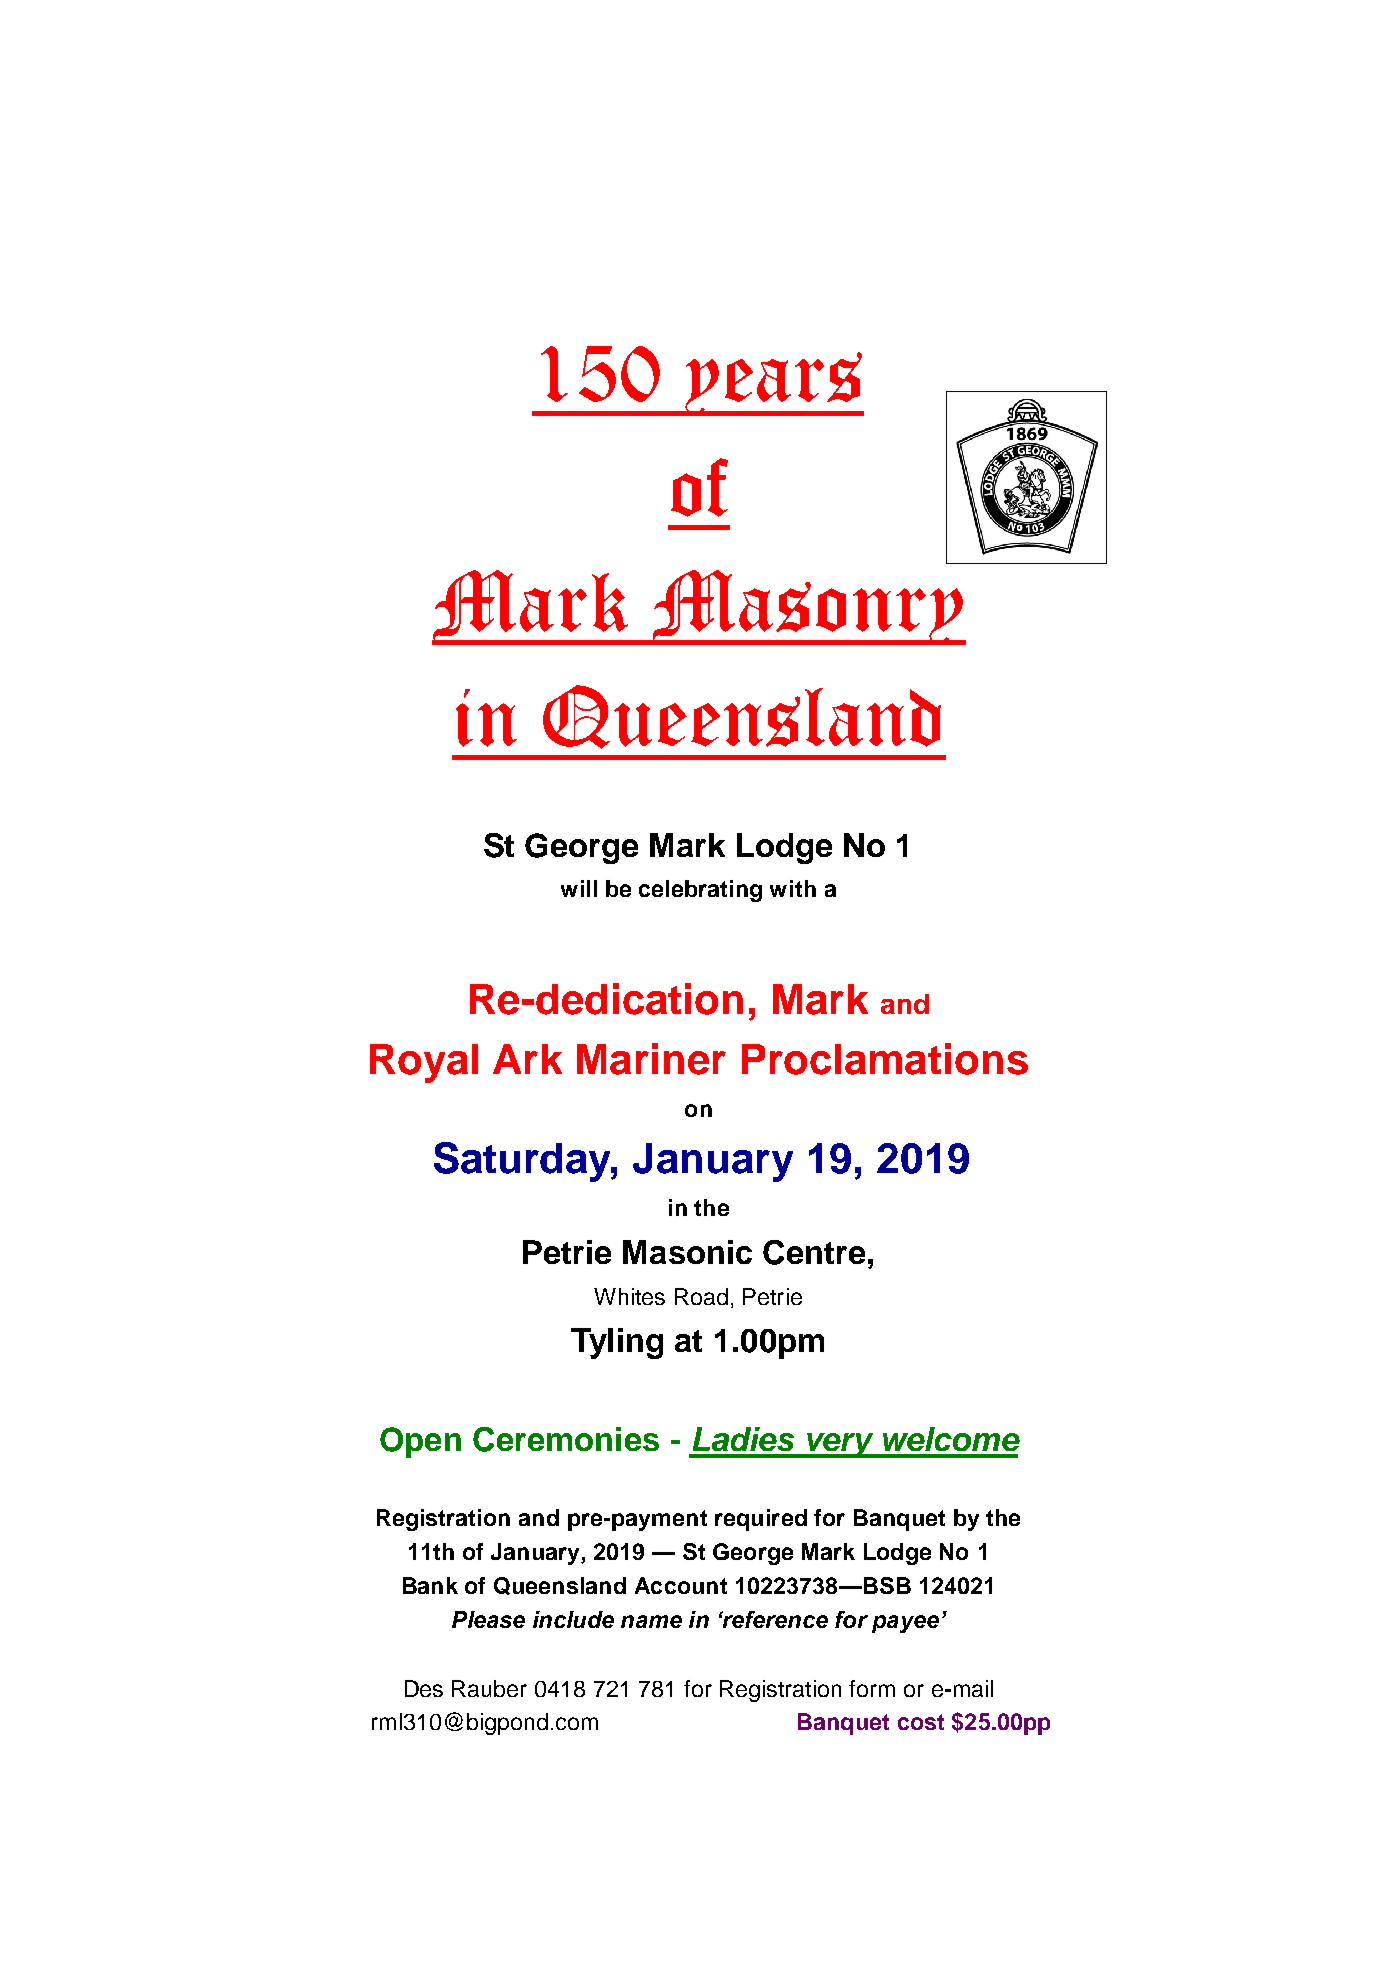 The width and height of the document is (1397, 1976). Describe the element at coordinates (424, 1063) in the document. I see `Royal` at that location.
